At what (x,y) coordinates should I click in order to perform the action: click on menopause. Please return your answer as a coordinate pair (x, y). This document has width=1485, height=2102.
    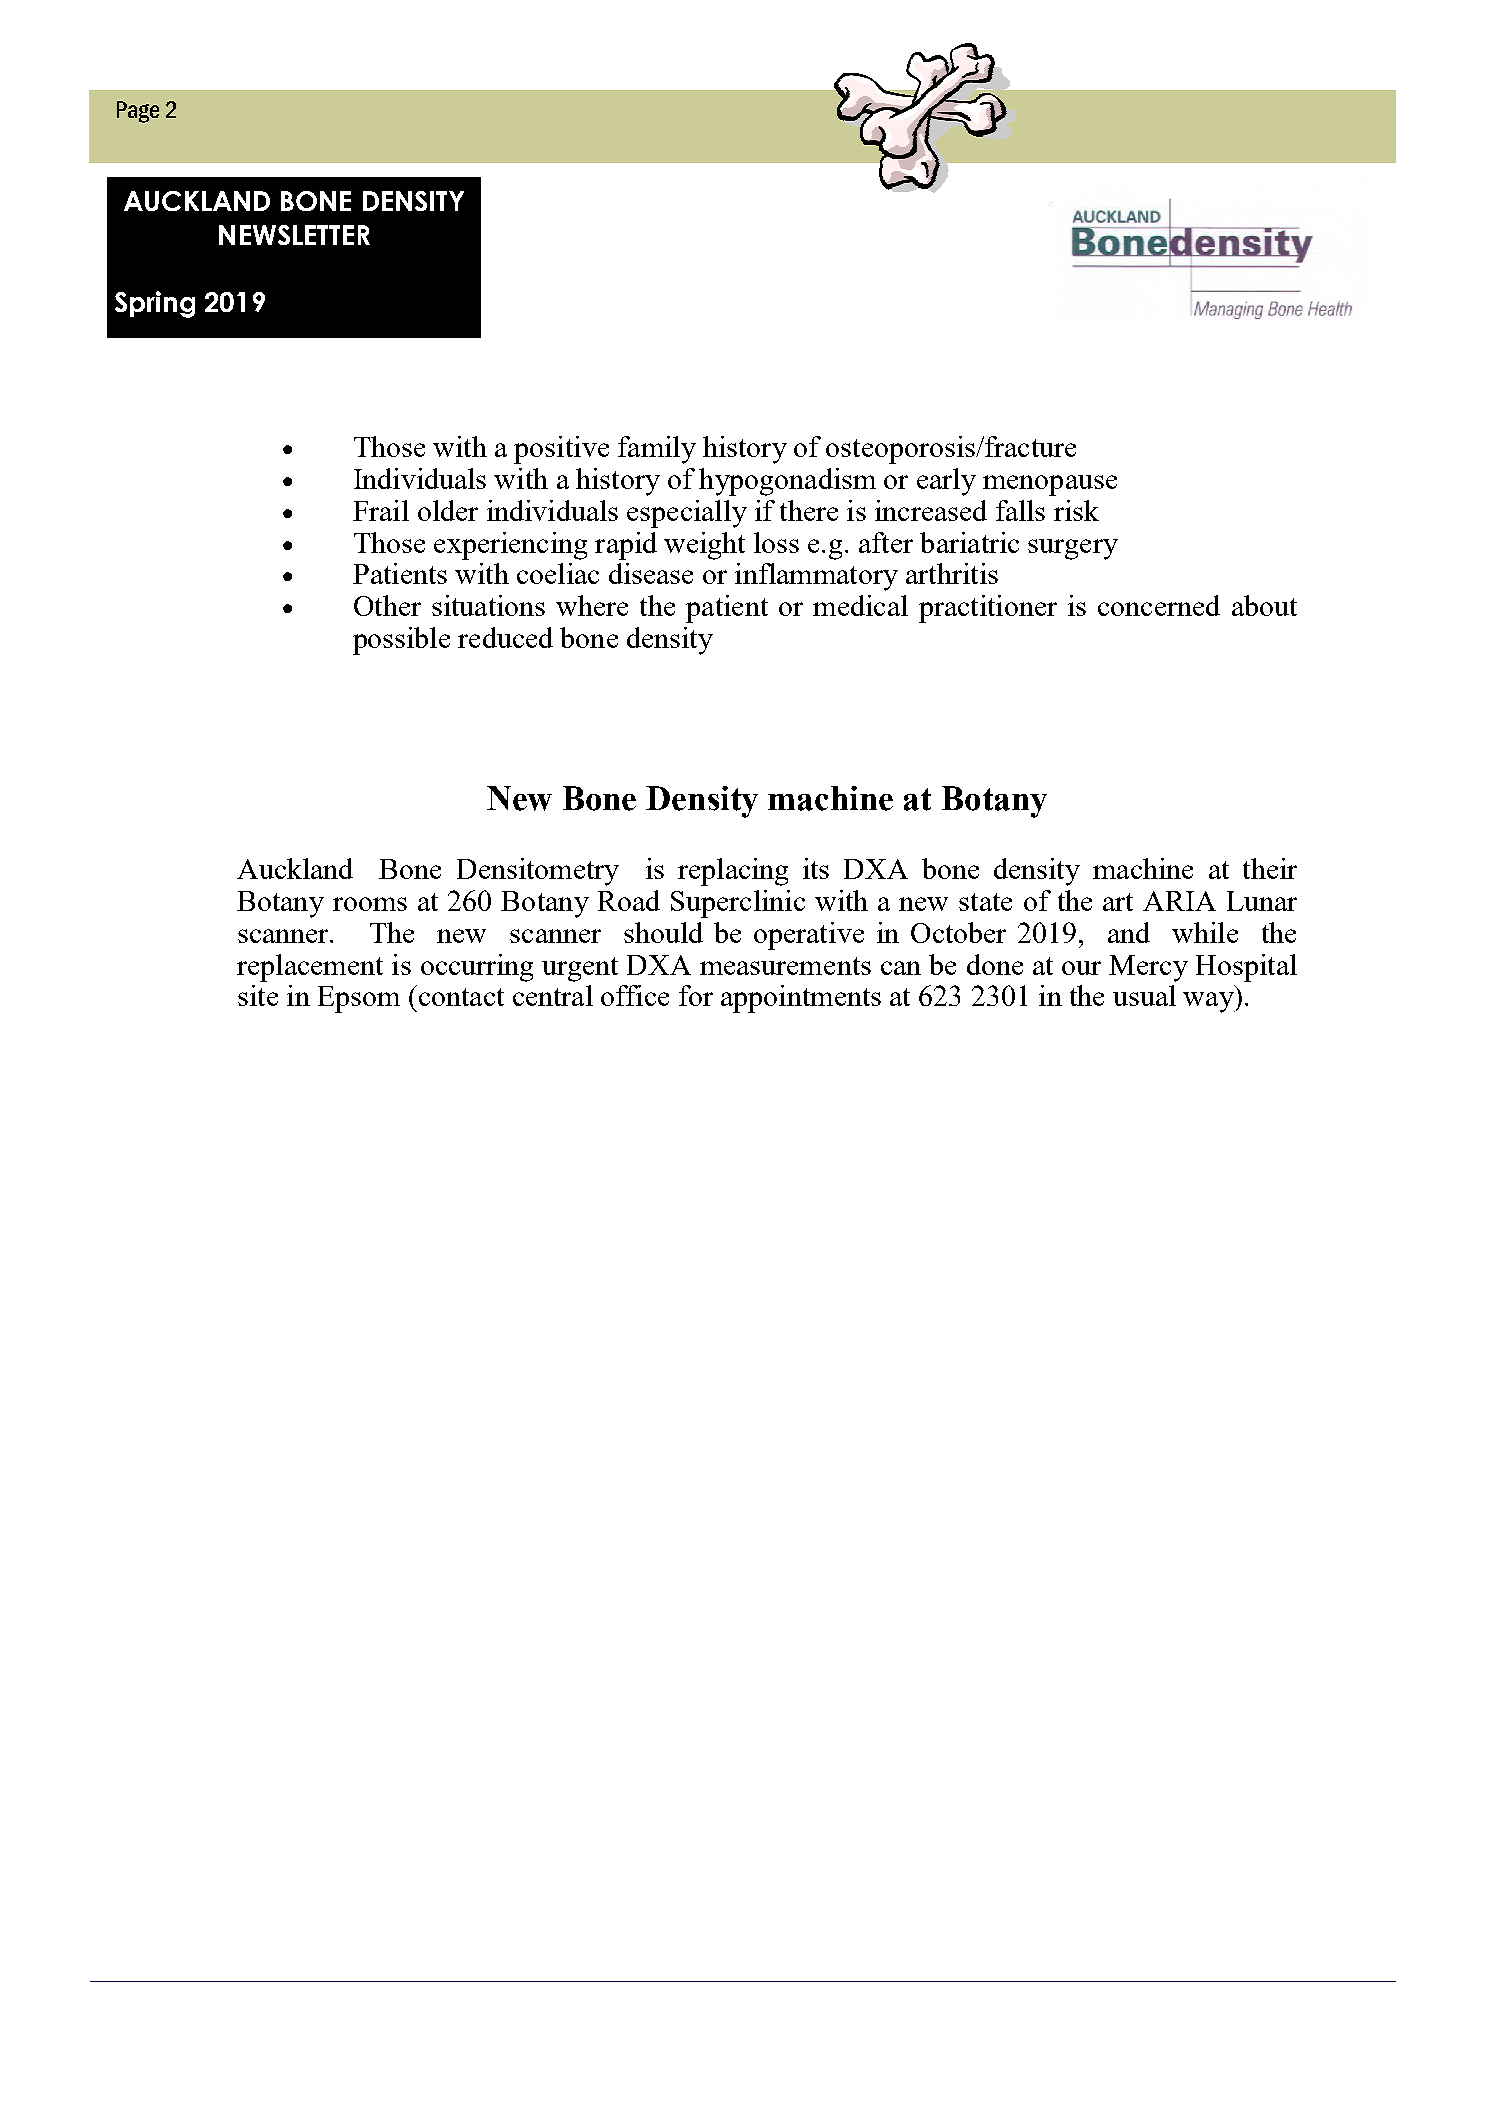
    Looking at the image, I should click on (1050, 485).
